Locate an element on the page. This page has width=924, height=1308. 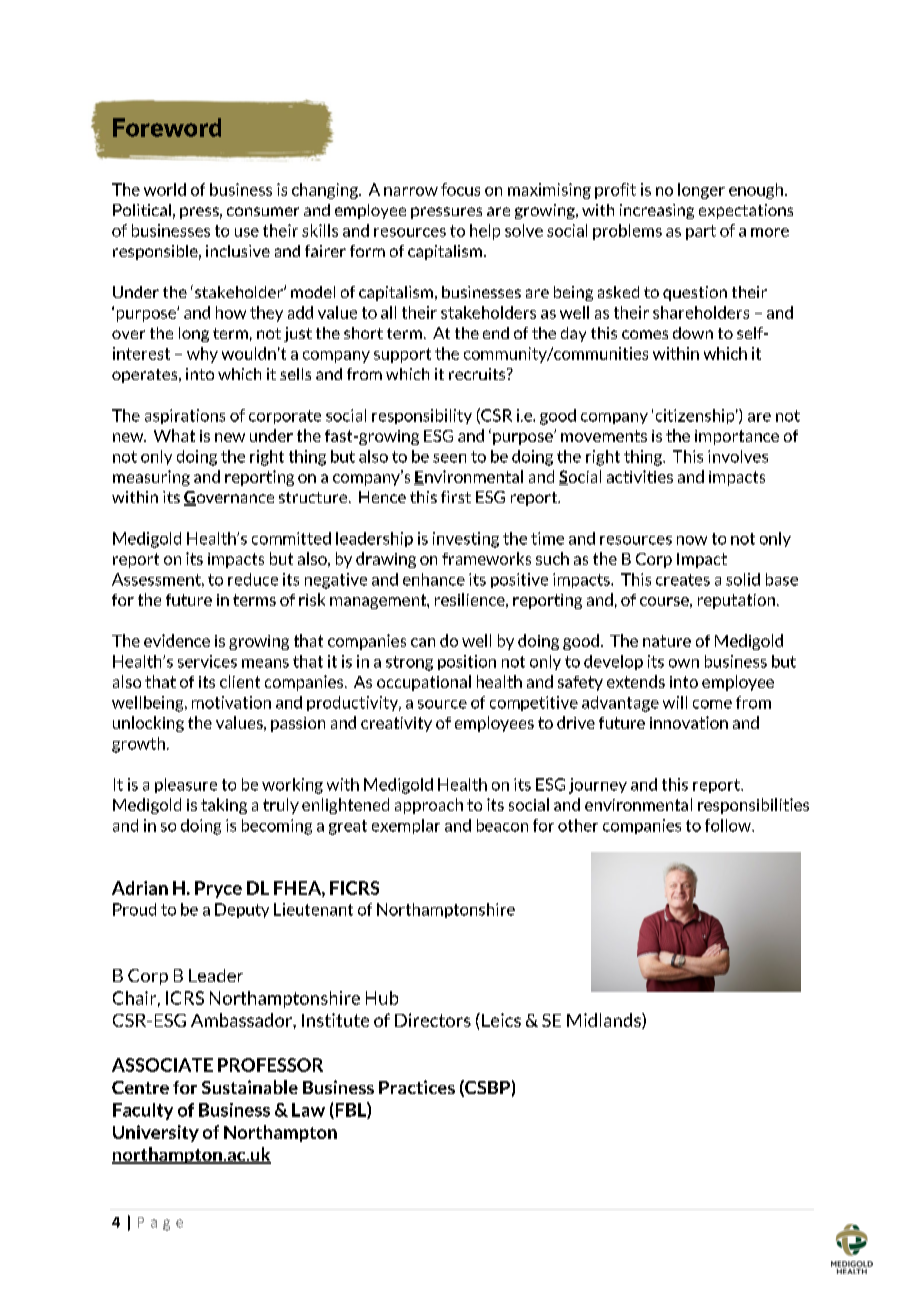
enough is located at coordinates (756, 191).
